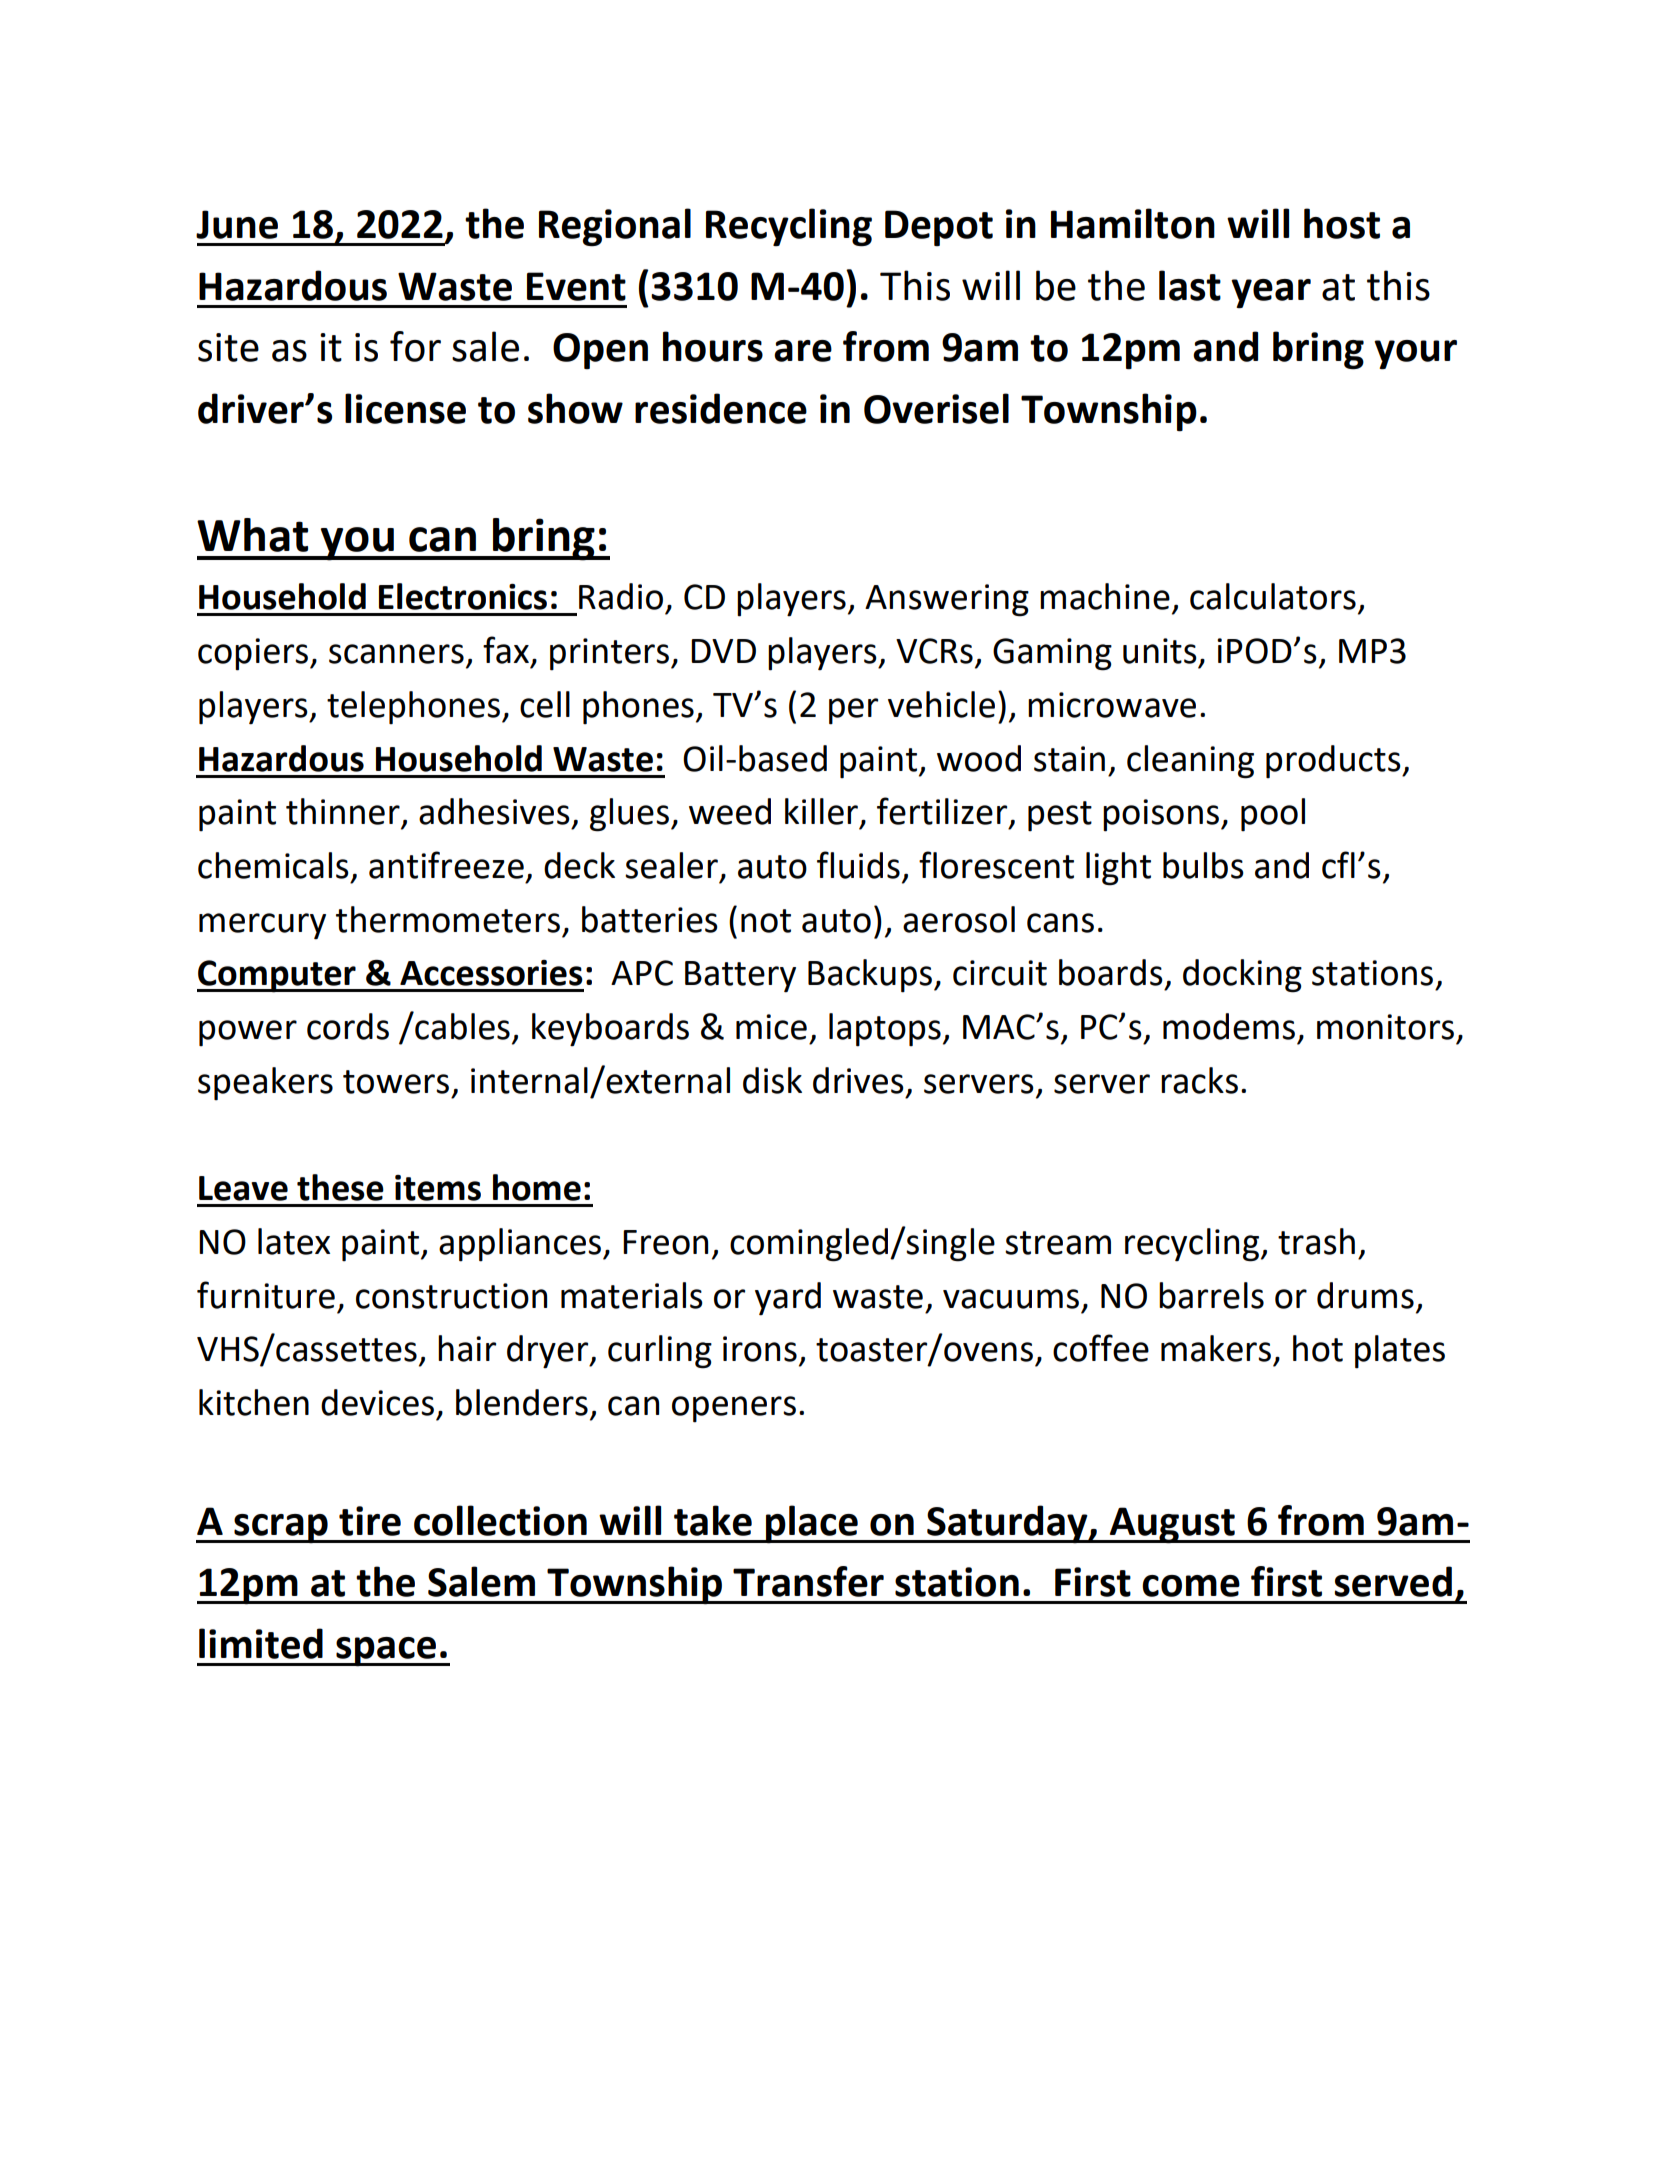 The height and width of the page is (2164, 1673). I want to click on docking, so click(1242, 976).
